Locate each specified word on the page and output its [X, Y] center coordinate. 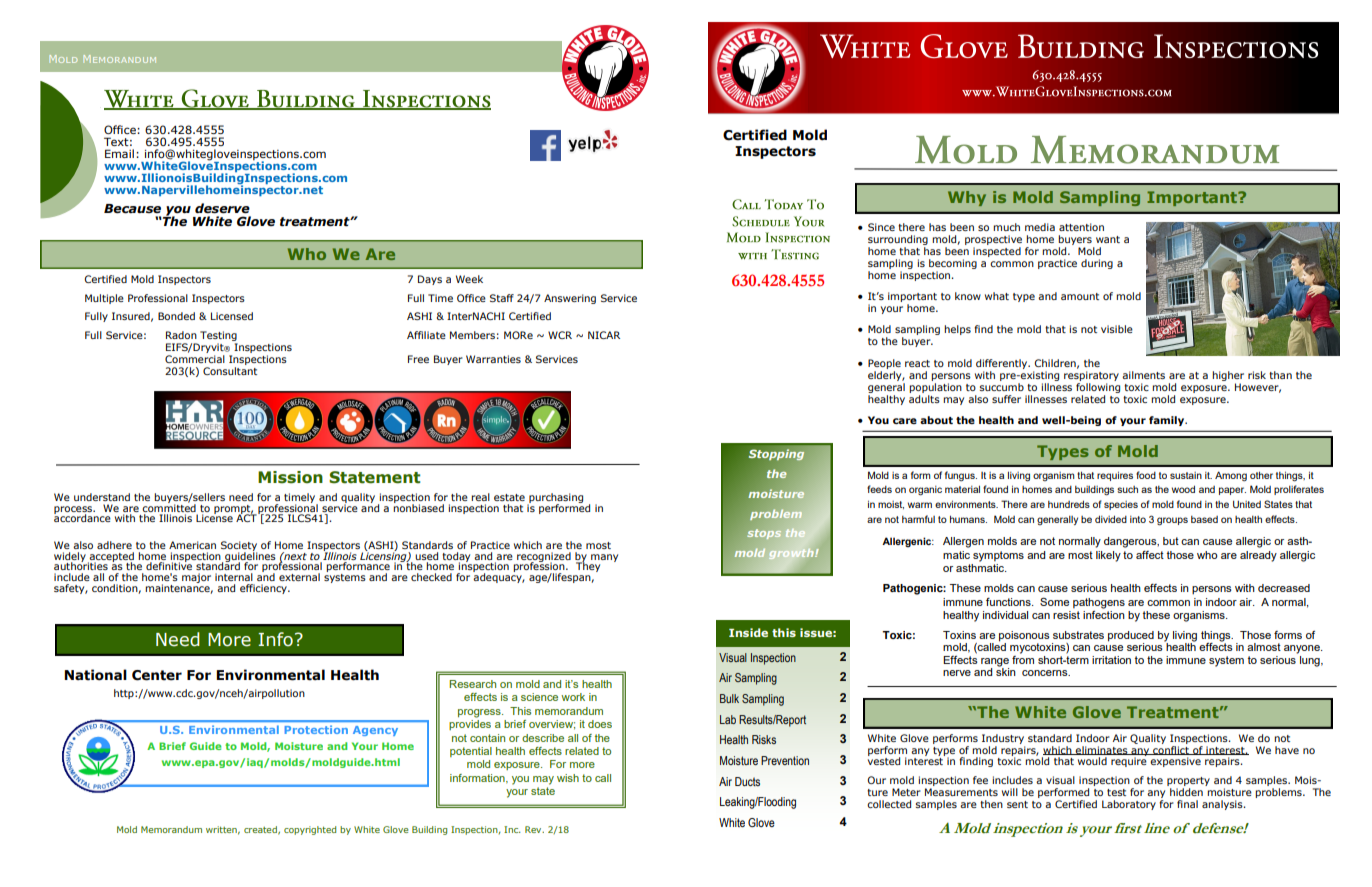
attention [1081, 227]
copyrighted [310, 830]
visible [1117, 329]
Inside [748, 632]
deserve [222, 208]
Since [881, 227]
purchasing [555, 499]
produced [1131, 637]
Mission [290, 477]
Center [157, 675]
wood [1183, 489]
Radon [181, 335]
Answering [570, 299]
